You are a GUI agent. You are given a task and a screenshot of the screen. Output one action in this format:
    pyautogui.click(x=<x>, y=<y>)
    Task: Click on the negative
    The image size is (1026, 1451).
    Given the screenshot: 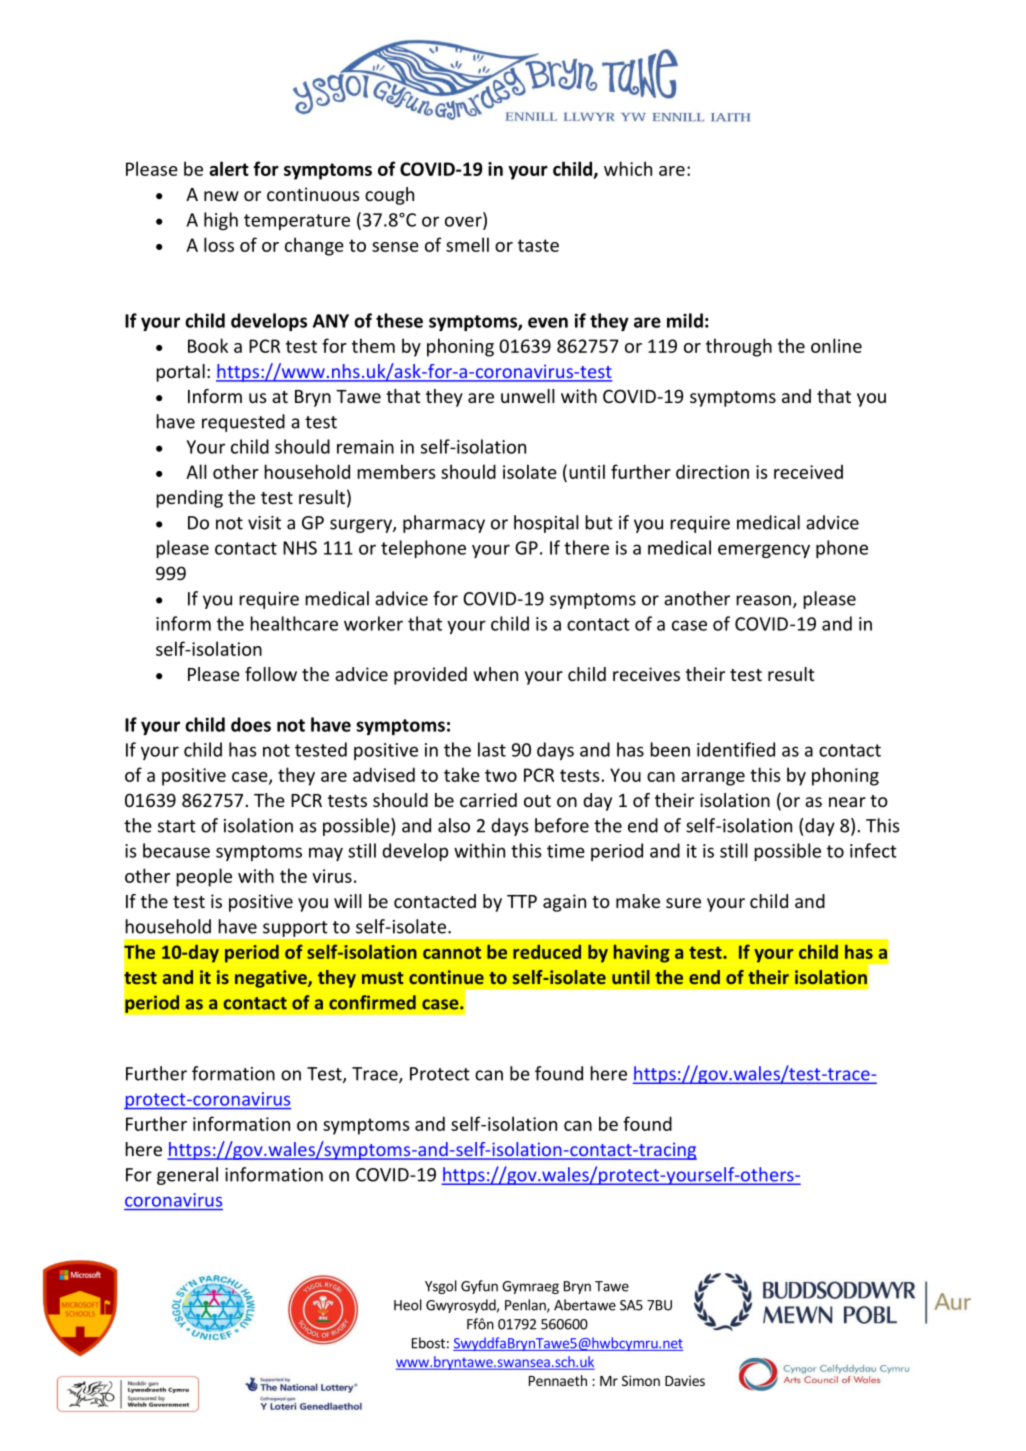 What is the action you would take?
    pyautogui.click(x=272, y=979)
